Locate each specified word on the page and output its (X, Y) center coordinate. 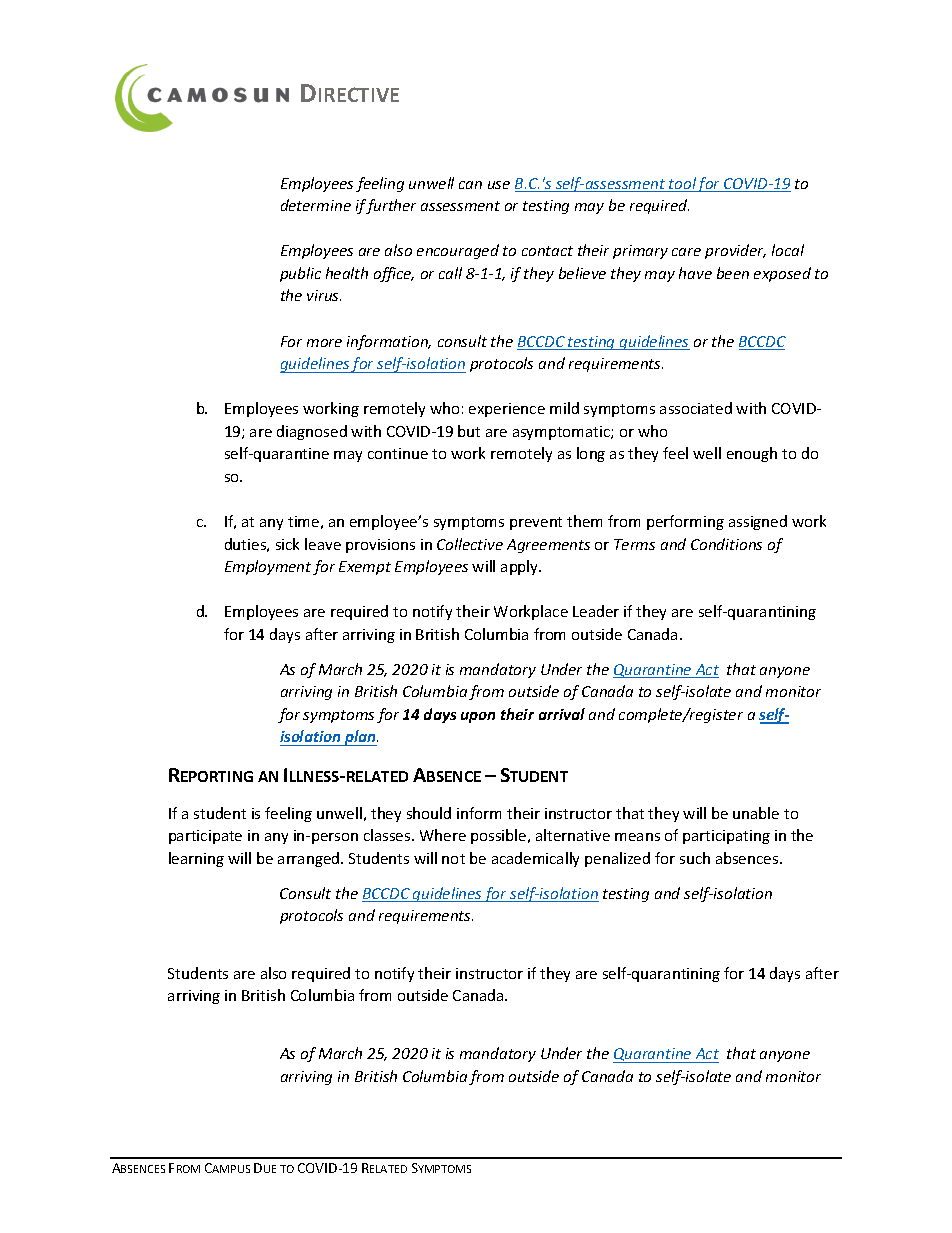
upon (478, 717)
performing (685, 522)
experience (507, 410)
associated (696, 408)
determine (316, 205)
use (499, 185)
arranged (310, 859)
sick (287, 544)
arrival (562, 714)
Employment (268, 567)
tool (682, 184)
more (324, 343)
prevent (536, 523)
